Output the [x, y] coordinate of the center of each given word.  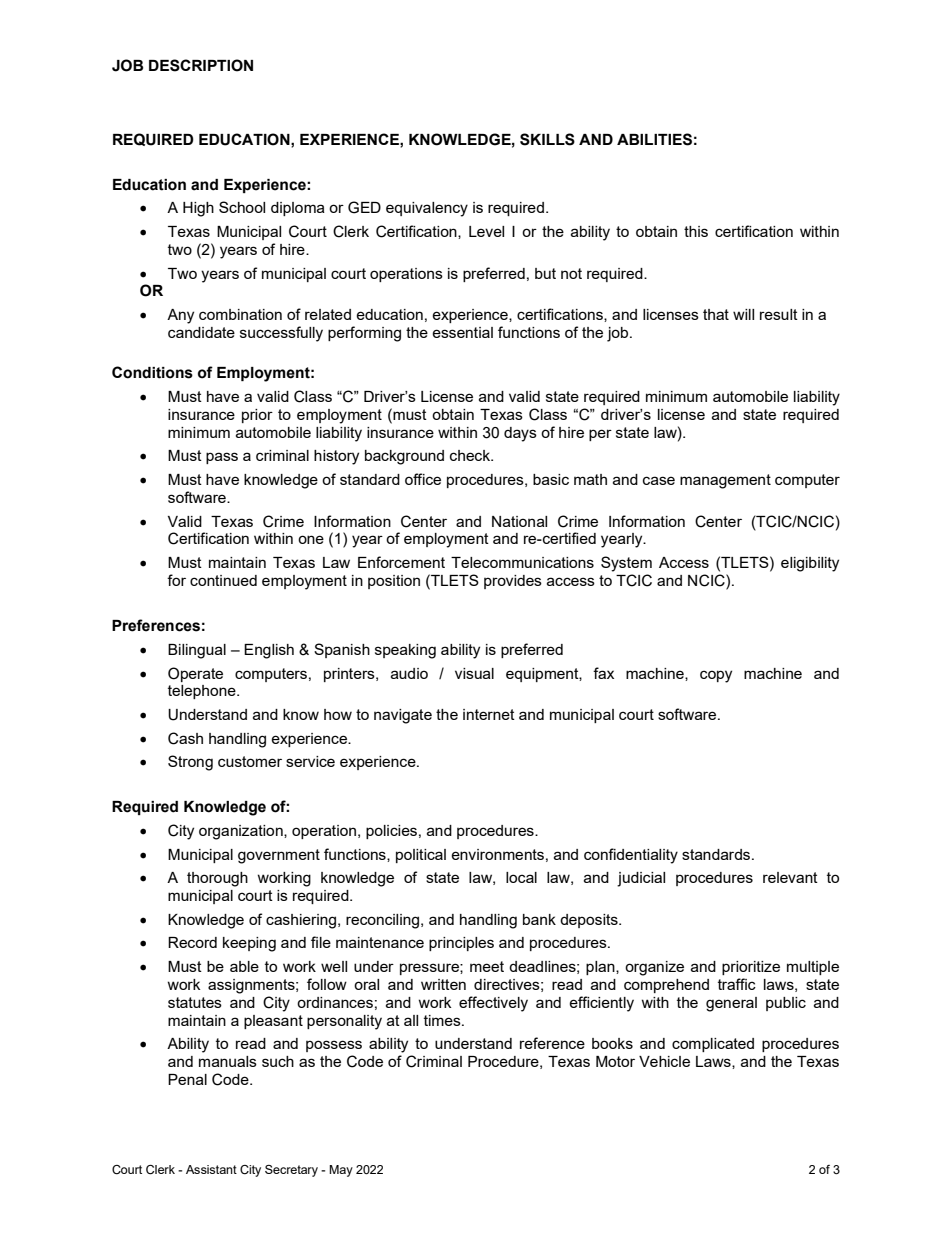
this [696, 231]
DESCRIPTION [201, 65]
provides [513, 582]
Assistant [211, 1169]
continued [223, 580]
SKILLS [547, 139]
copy [716, 676]
